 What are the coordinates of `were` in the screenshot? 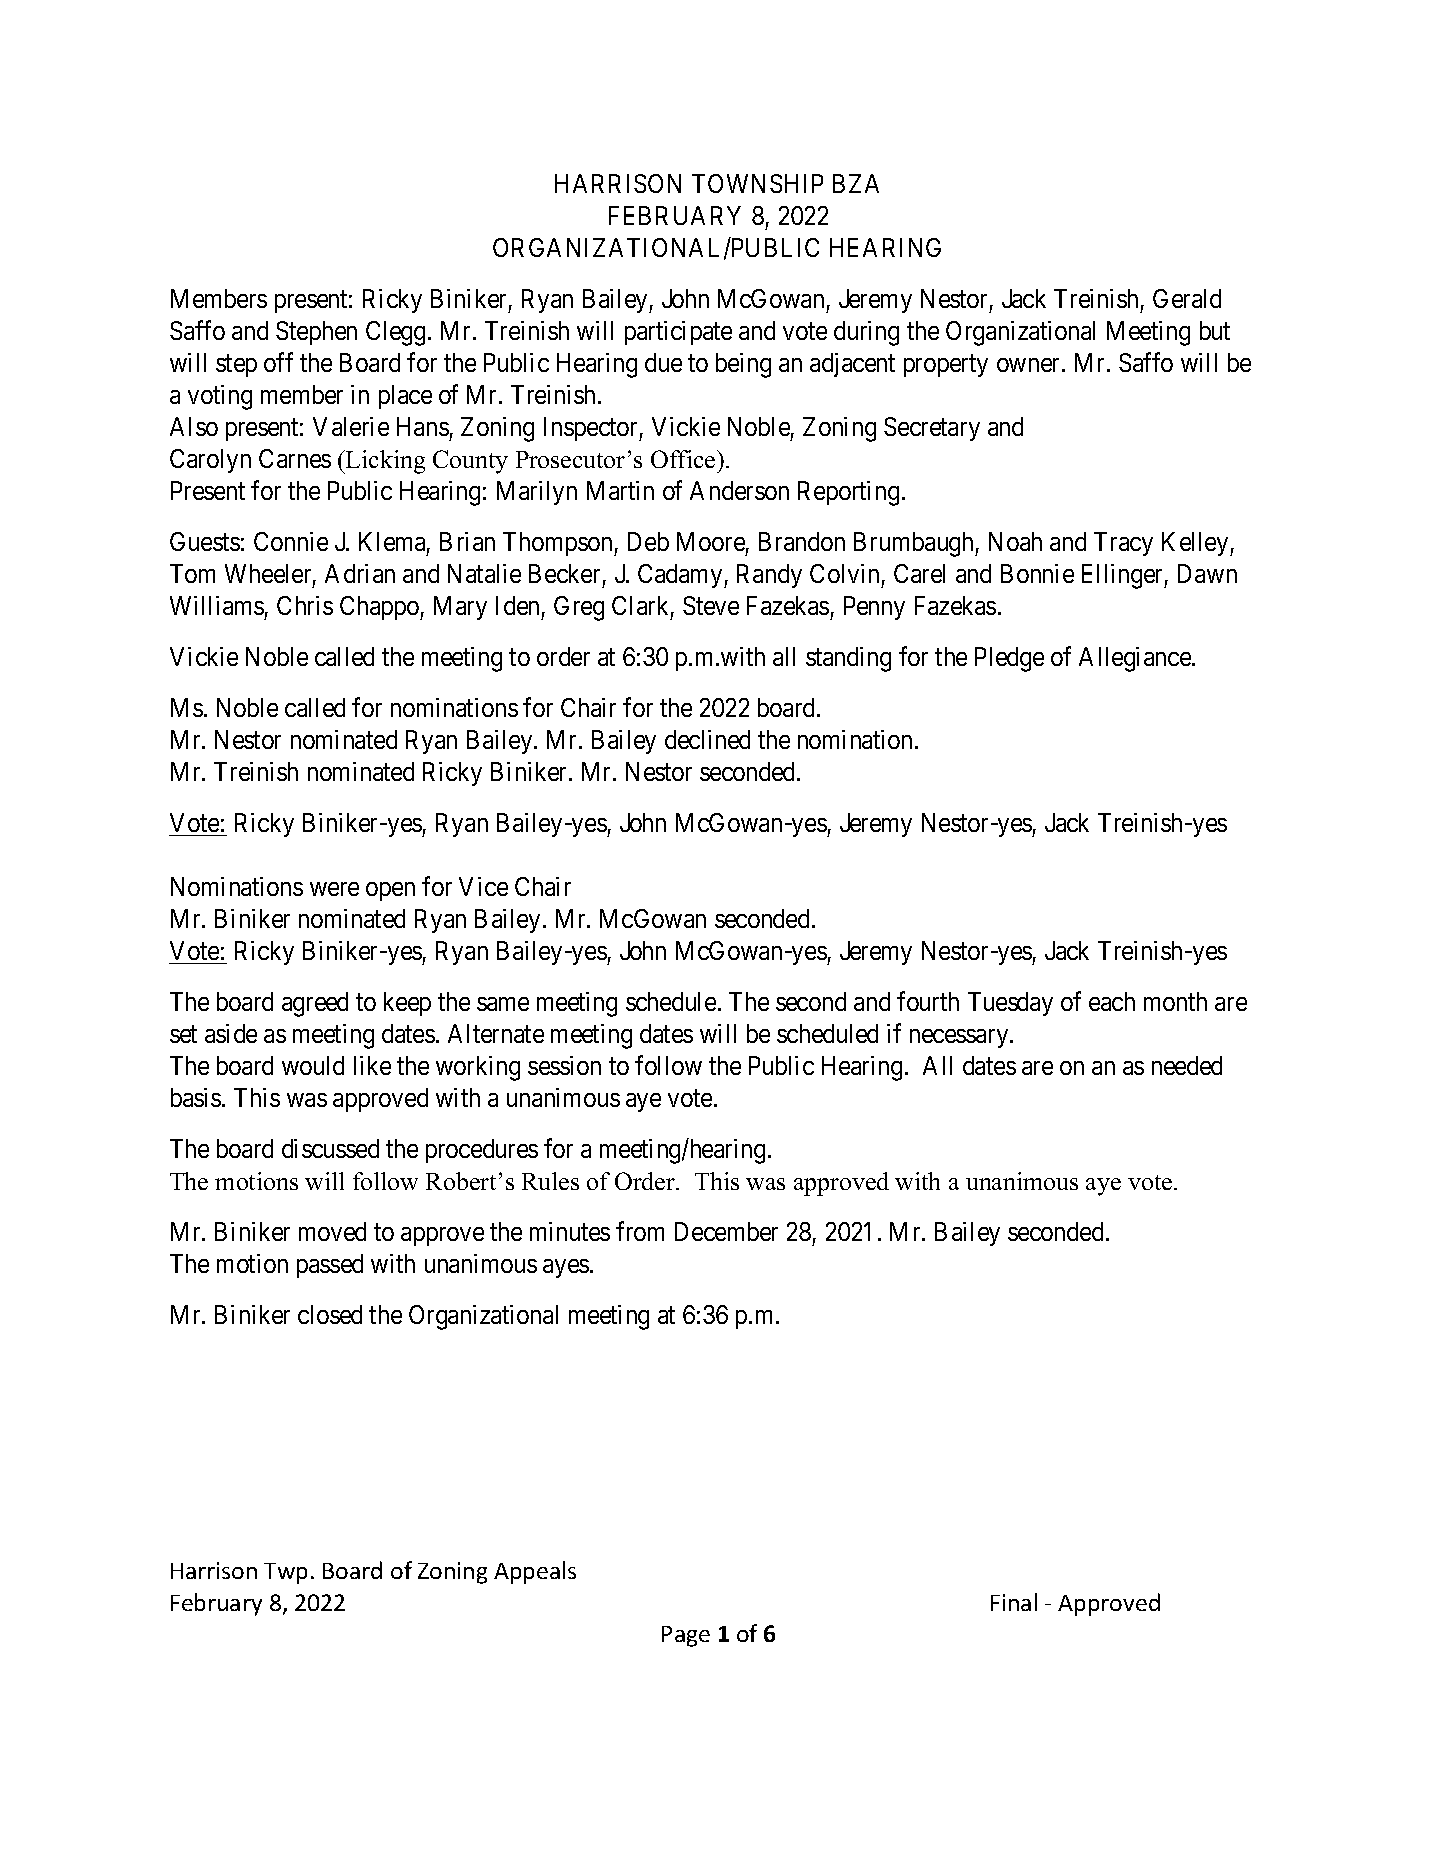 It's located at (334, 889).
